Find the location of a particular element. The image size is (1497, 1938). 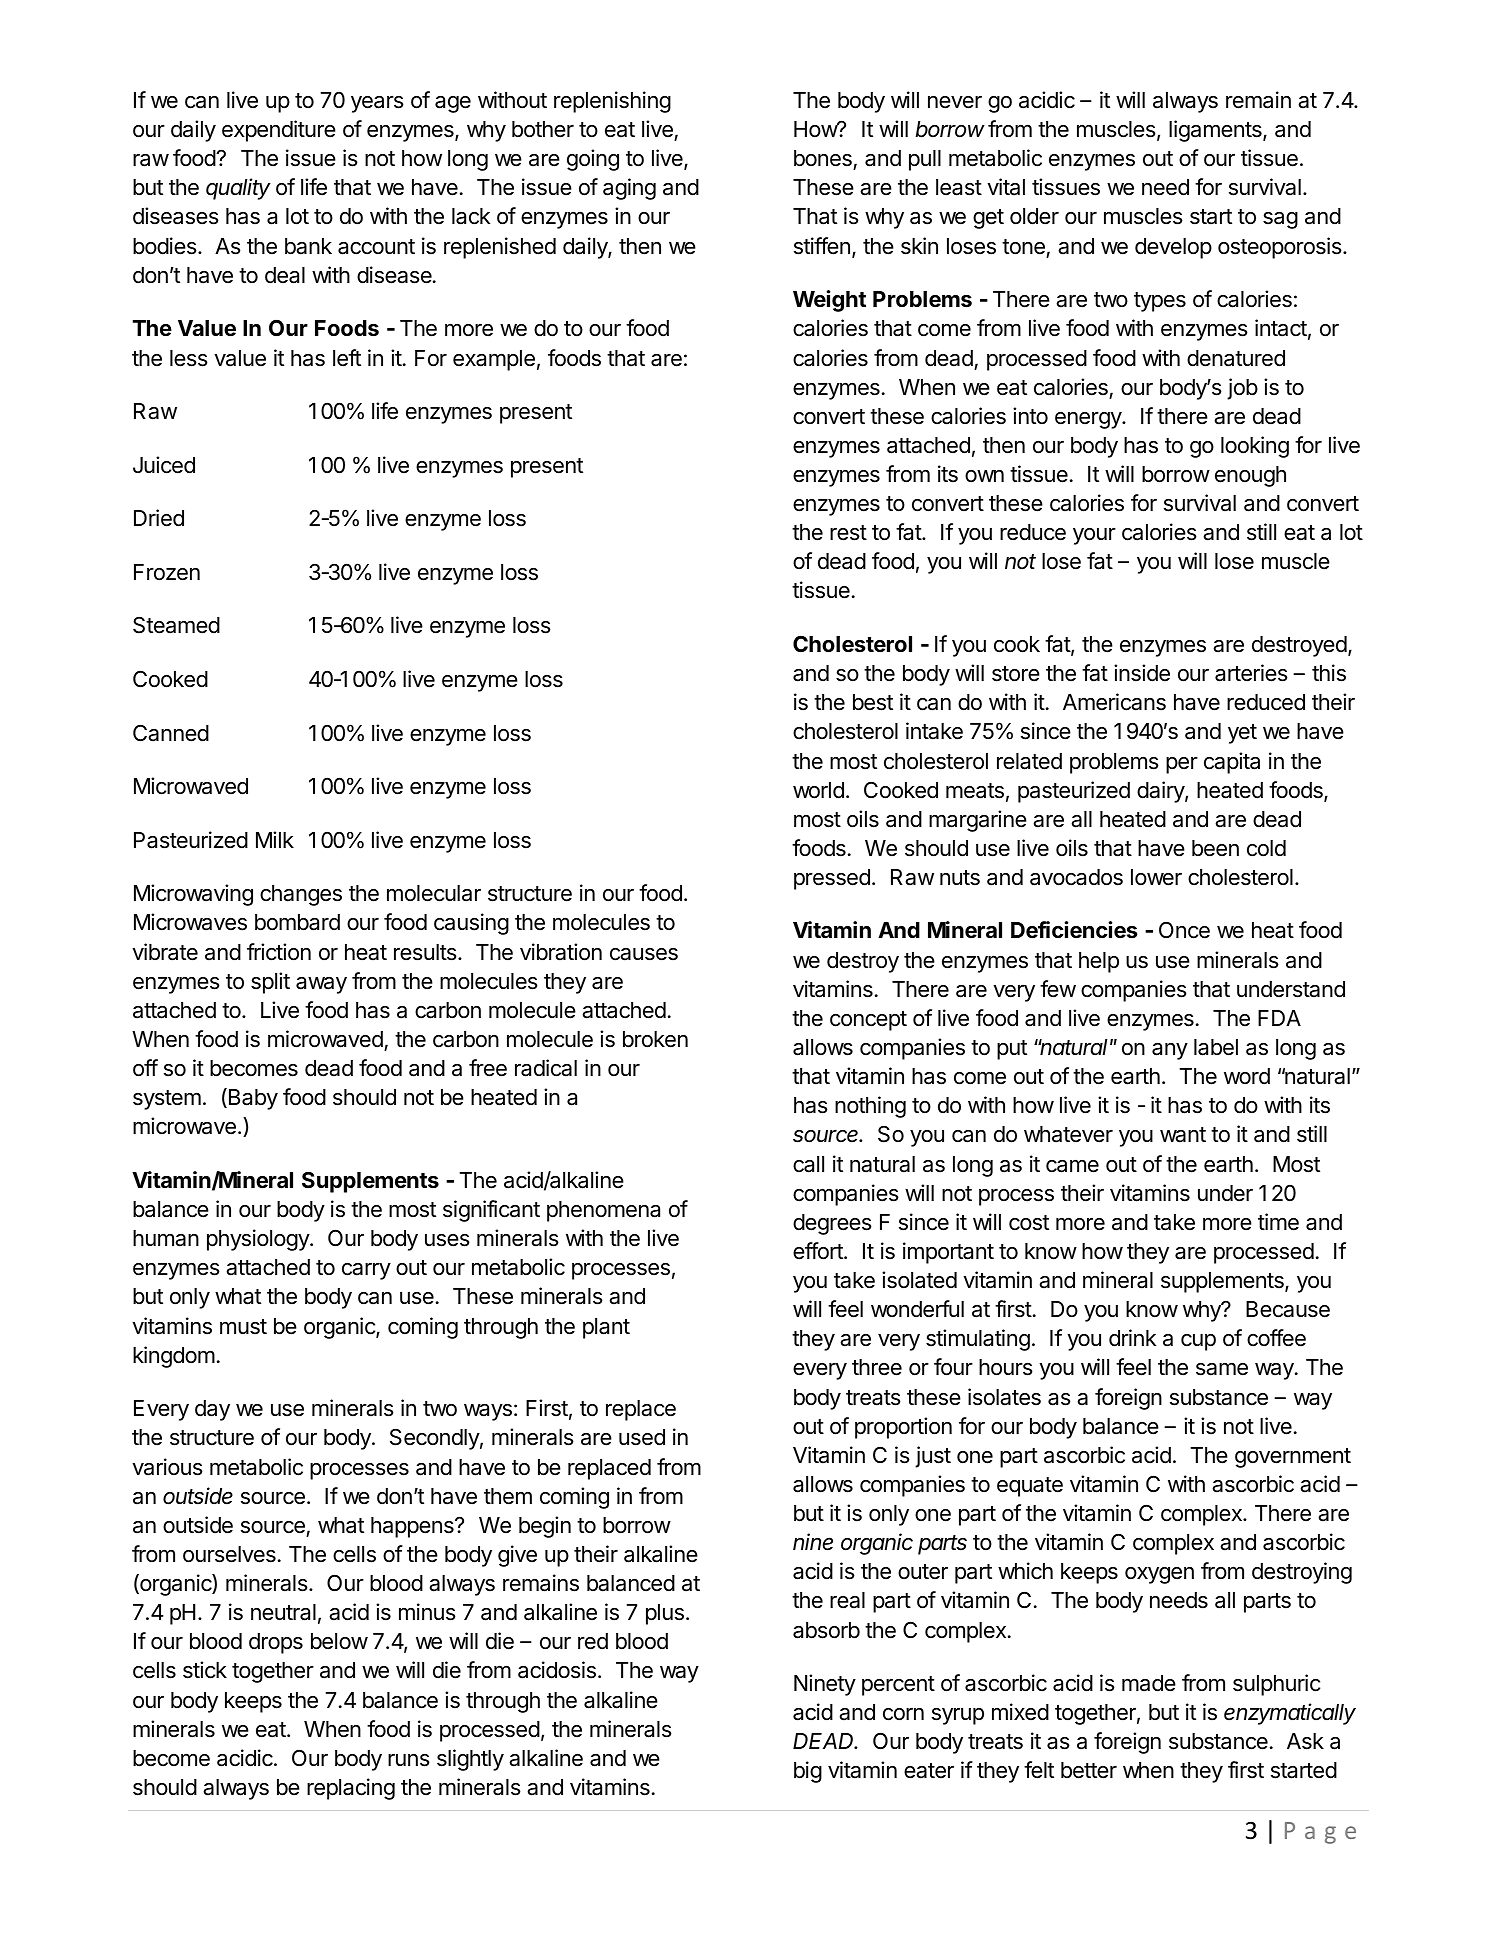

effort is located at coordinates (819, 1251).
